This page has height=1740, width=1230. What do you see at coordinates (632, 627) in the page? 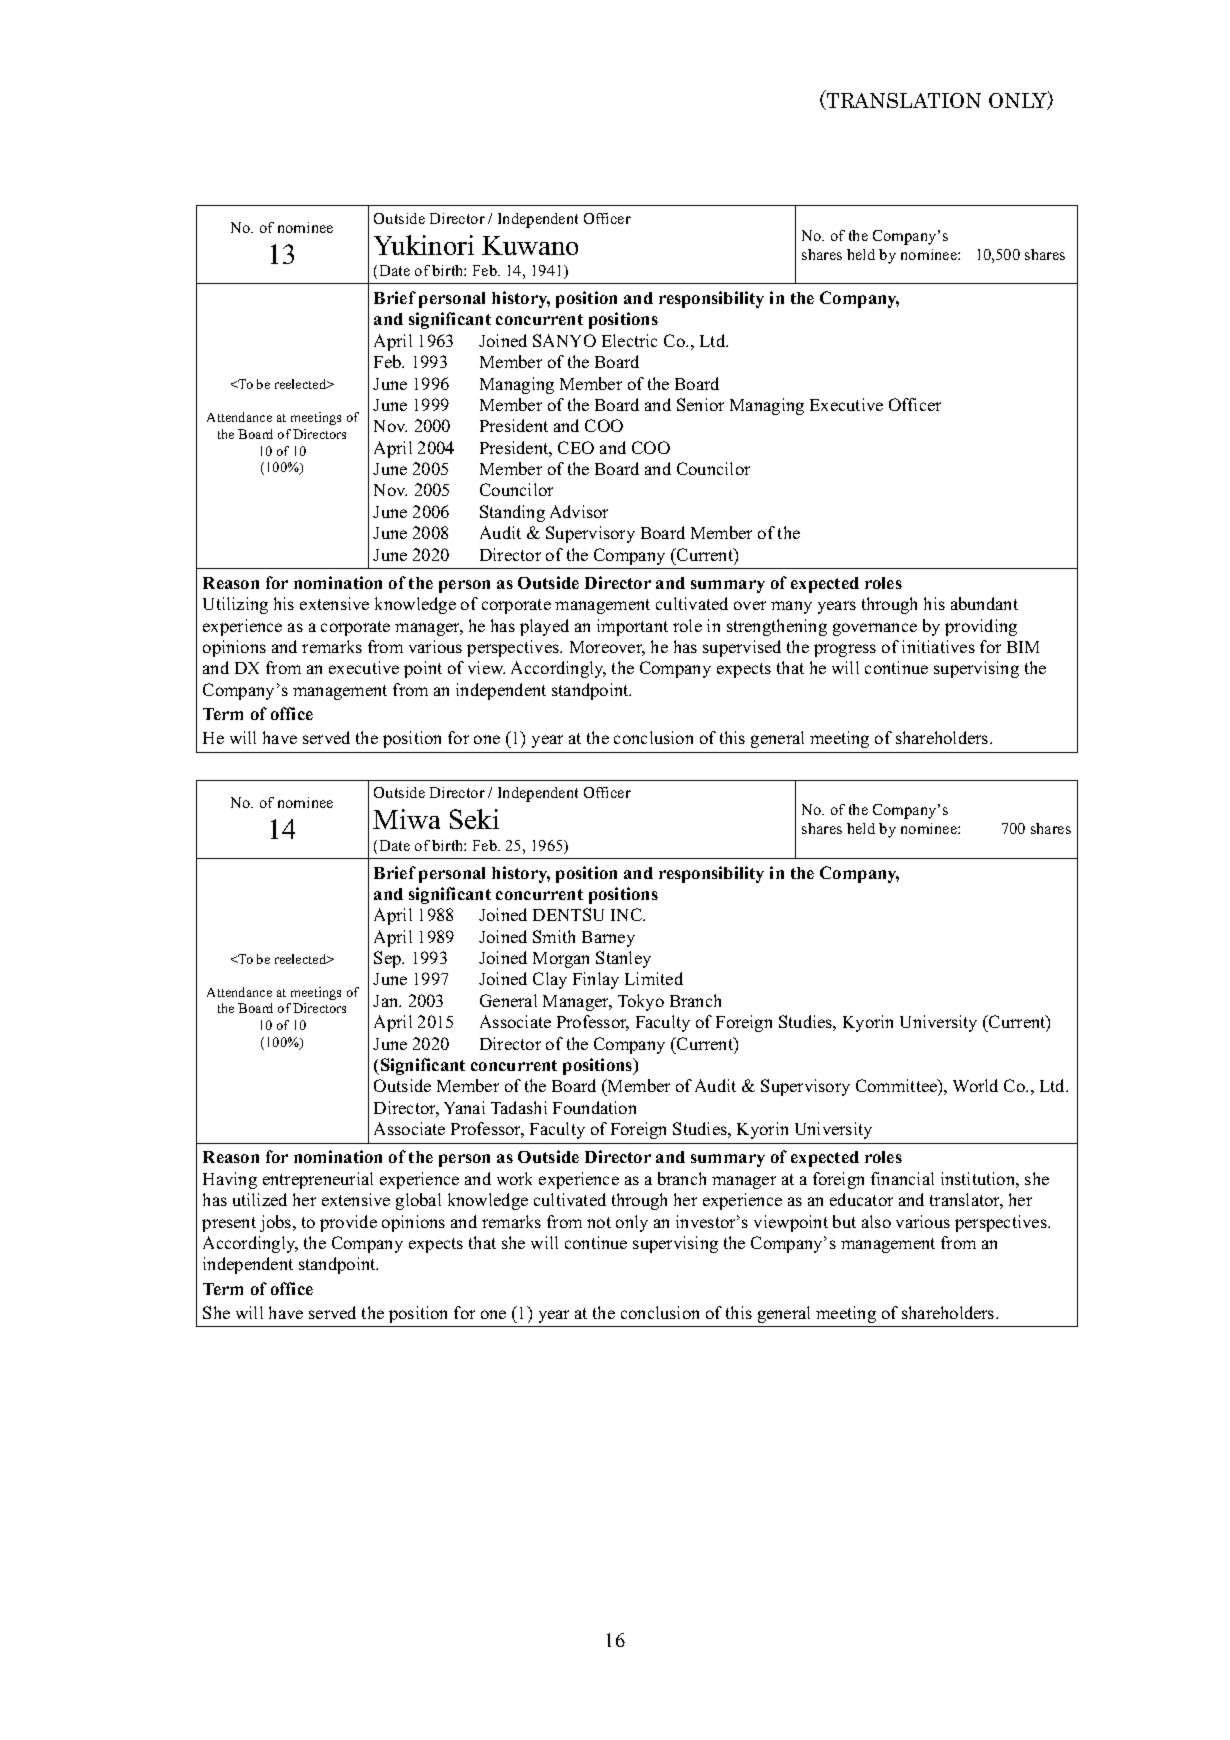
I see `important` at bounding box center [632, 627].
